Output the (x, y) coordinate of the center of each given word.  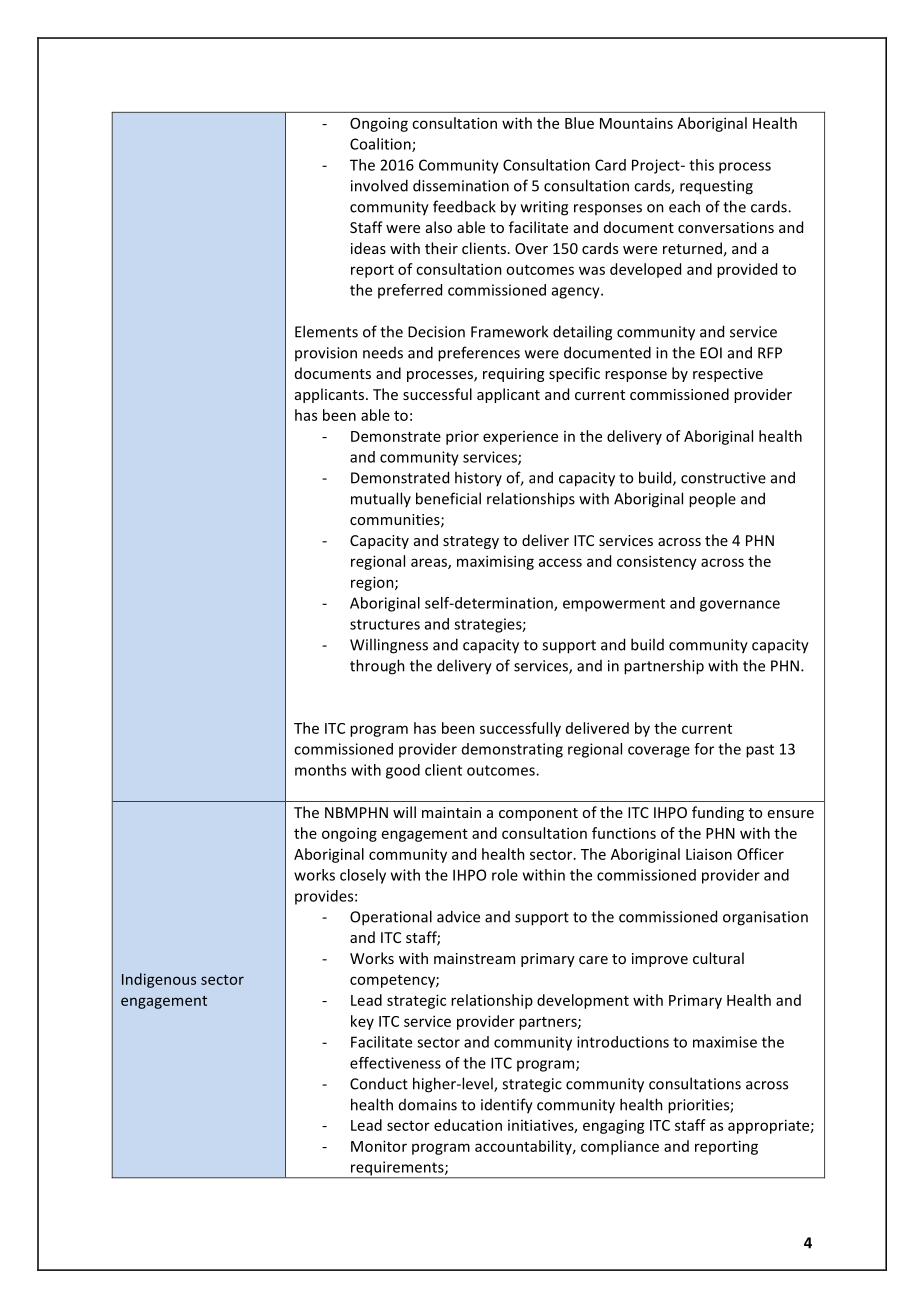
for (704, 749)
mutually (381, 499)
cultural (718, 958)
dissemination (461, 185)
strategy (471, 542)
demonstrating (512, 750)
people (712, 500)
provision (326, 354)
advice (458, 916)
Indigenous (159, 980)
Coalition (381, 145)
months (320, 770)
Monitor (379, 1146)
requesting (716, 187)
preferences (479, 354)
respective (728, 375)
